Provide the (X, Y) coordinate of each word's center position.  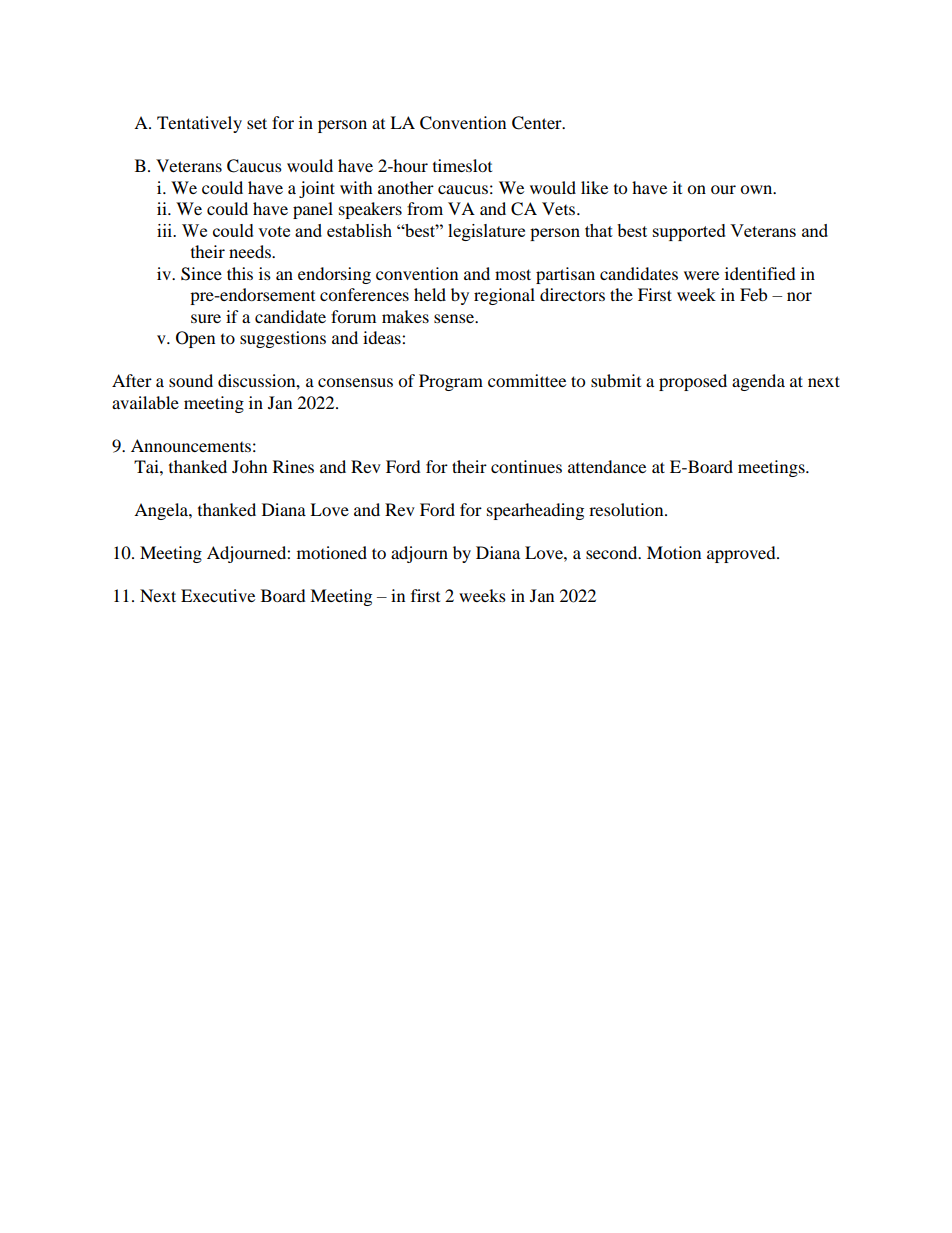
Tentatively (199, 124)
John (249, 466)
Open (195, 339)
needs (251, 251)
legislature (486, 232)
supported (689, 232)
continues (526, 466)
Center (538, 123)
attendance (607, 466)
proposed (693, 382)
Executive (218, 595)
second (613, 552)
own (757, 189)
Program (451, 382)
